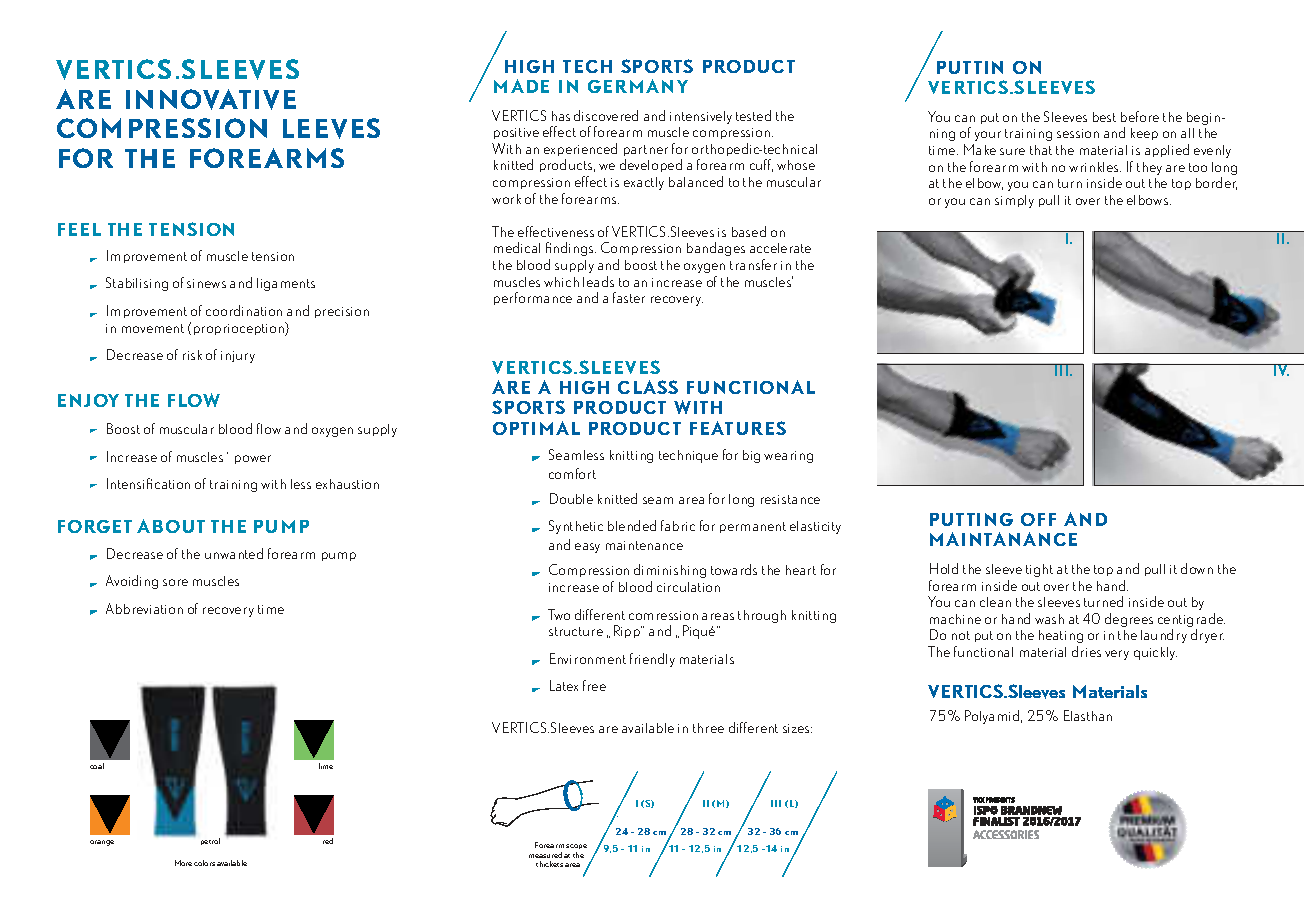  What do you see at coordinates (253, 459) in the document?
I see `power` at bounding box center [253, 459].
